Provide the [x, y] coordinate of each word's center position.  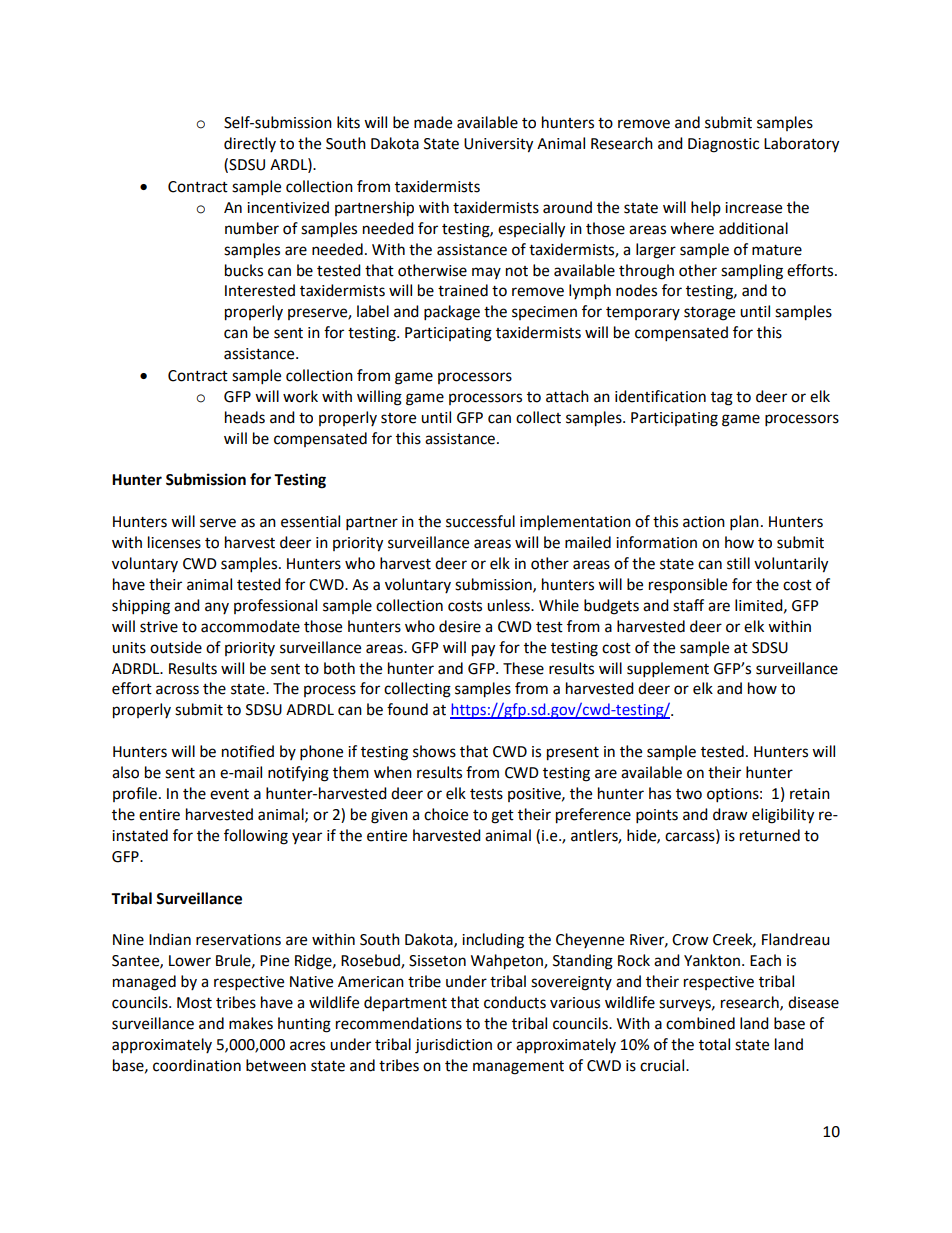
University [498, 145]
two [689, 794]
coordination [197, 1065]
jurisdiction [453, 1046]
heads [245, 417]
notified [248, 751]
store [398, 418]
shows [434, 751]
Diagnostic [723, 145]
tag [722, 399]
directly [250, 144]
